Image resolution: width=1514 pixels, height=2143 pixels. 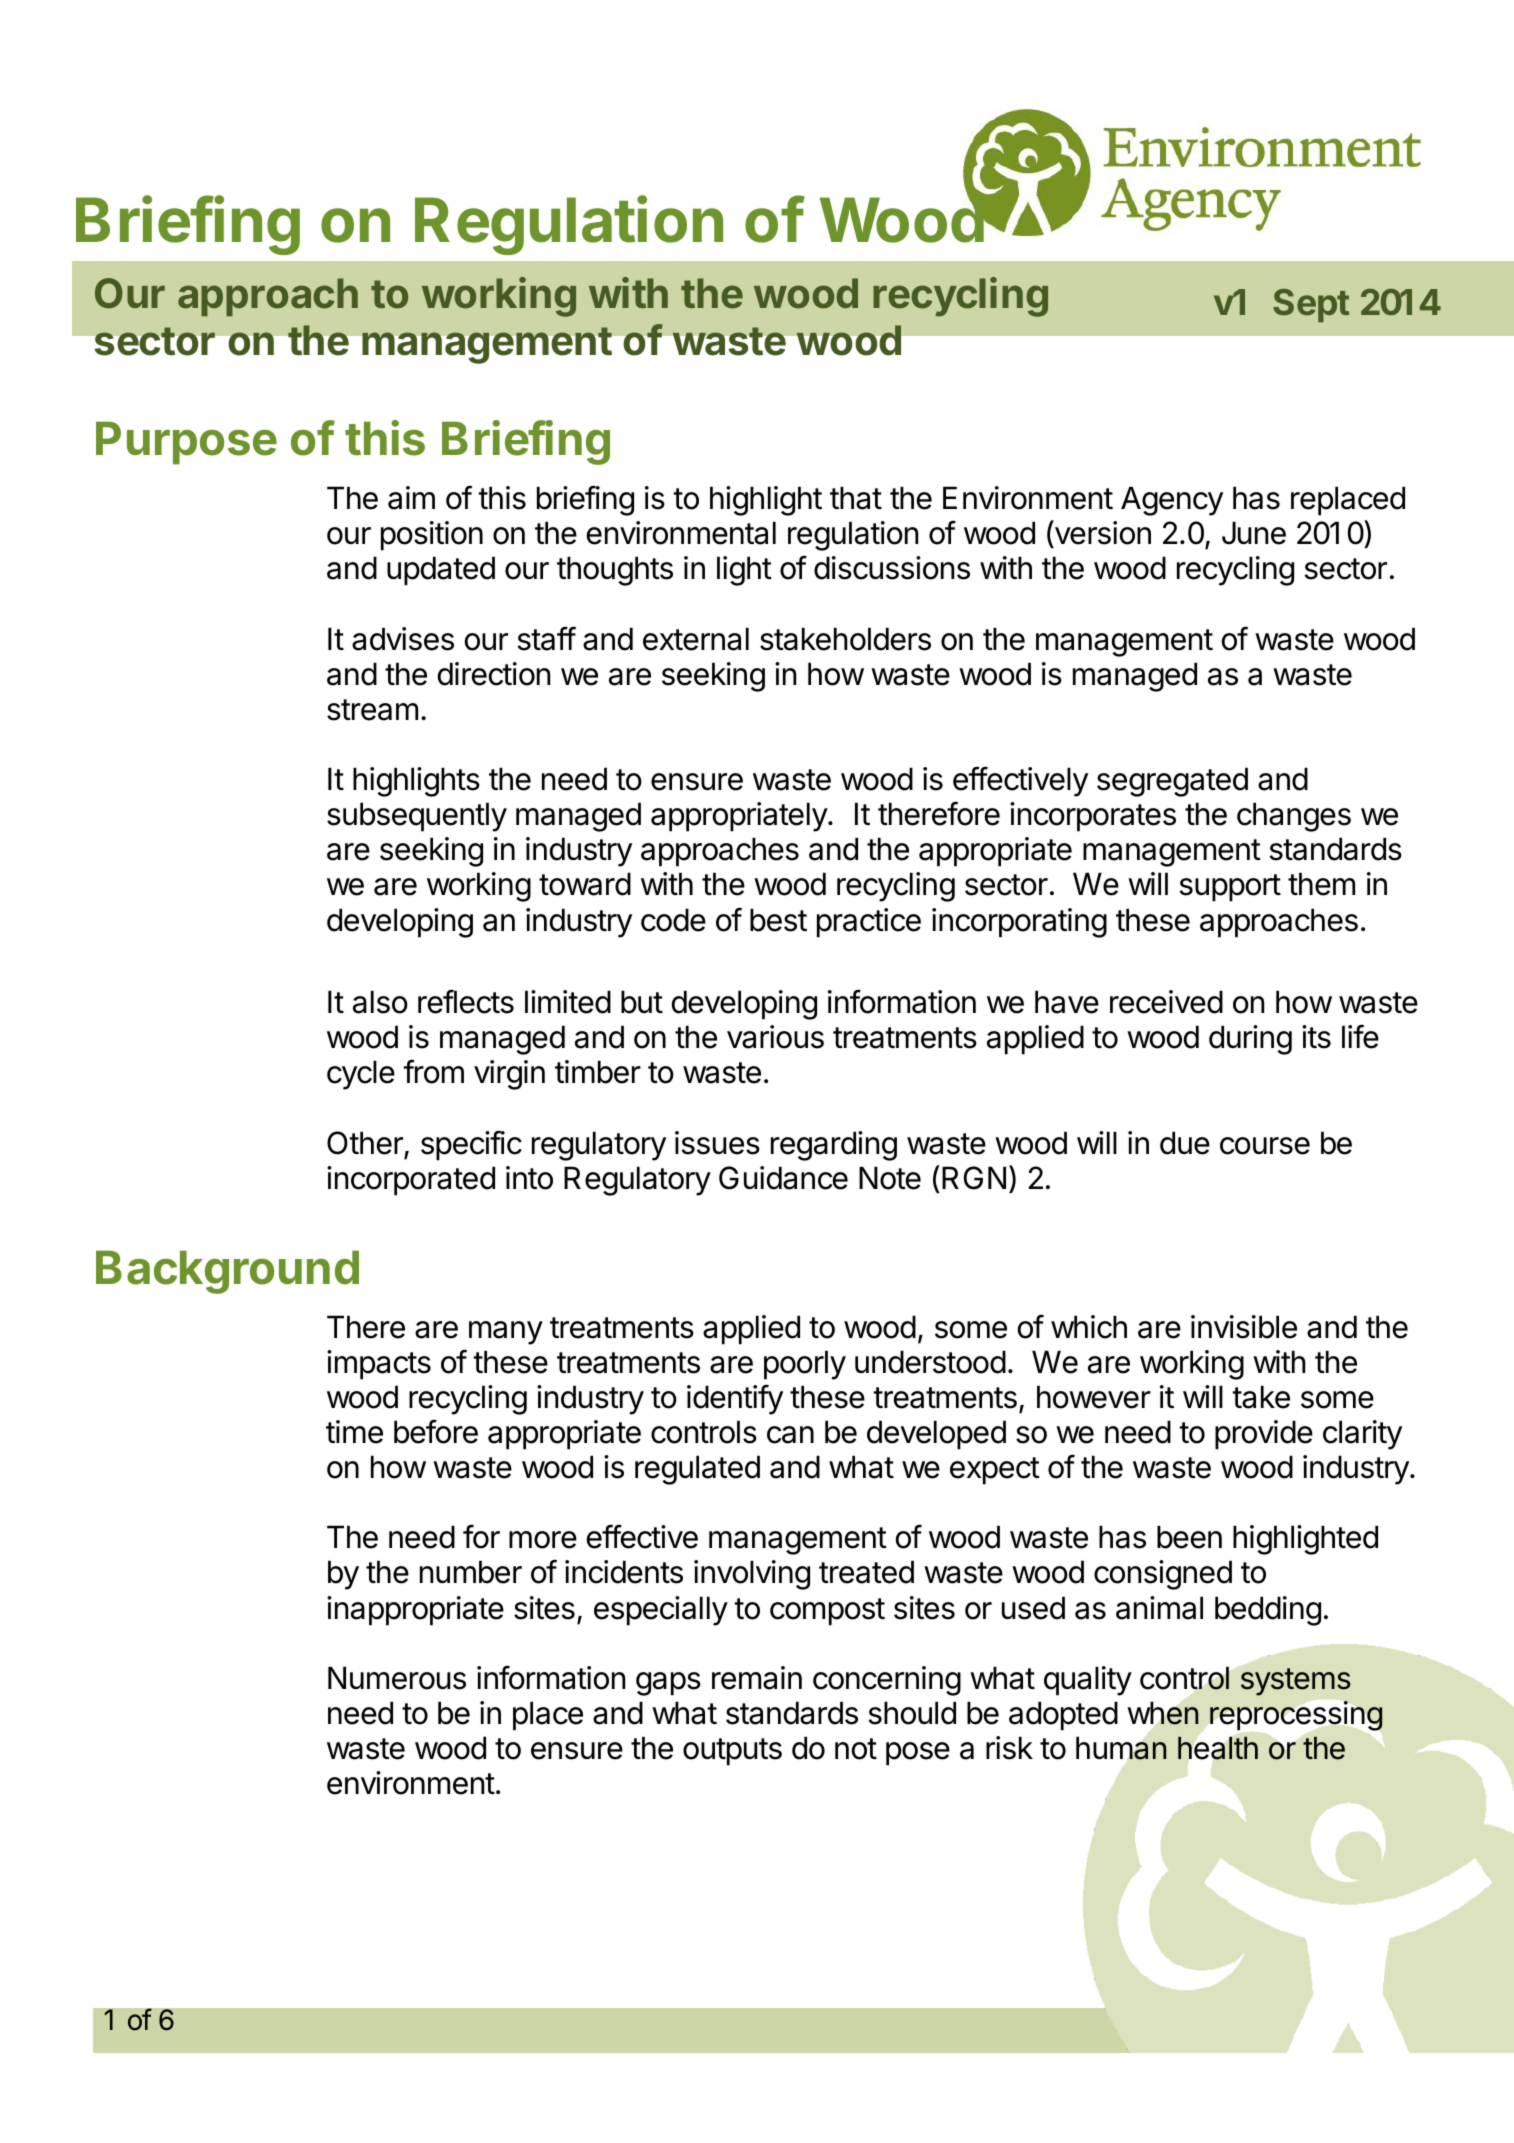 I want to click on segregated, so click(x=1172, y=782).
